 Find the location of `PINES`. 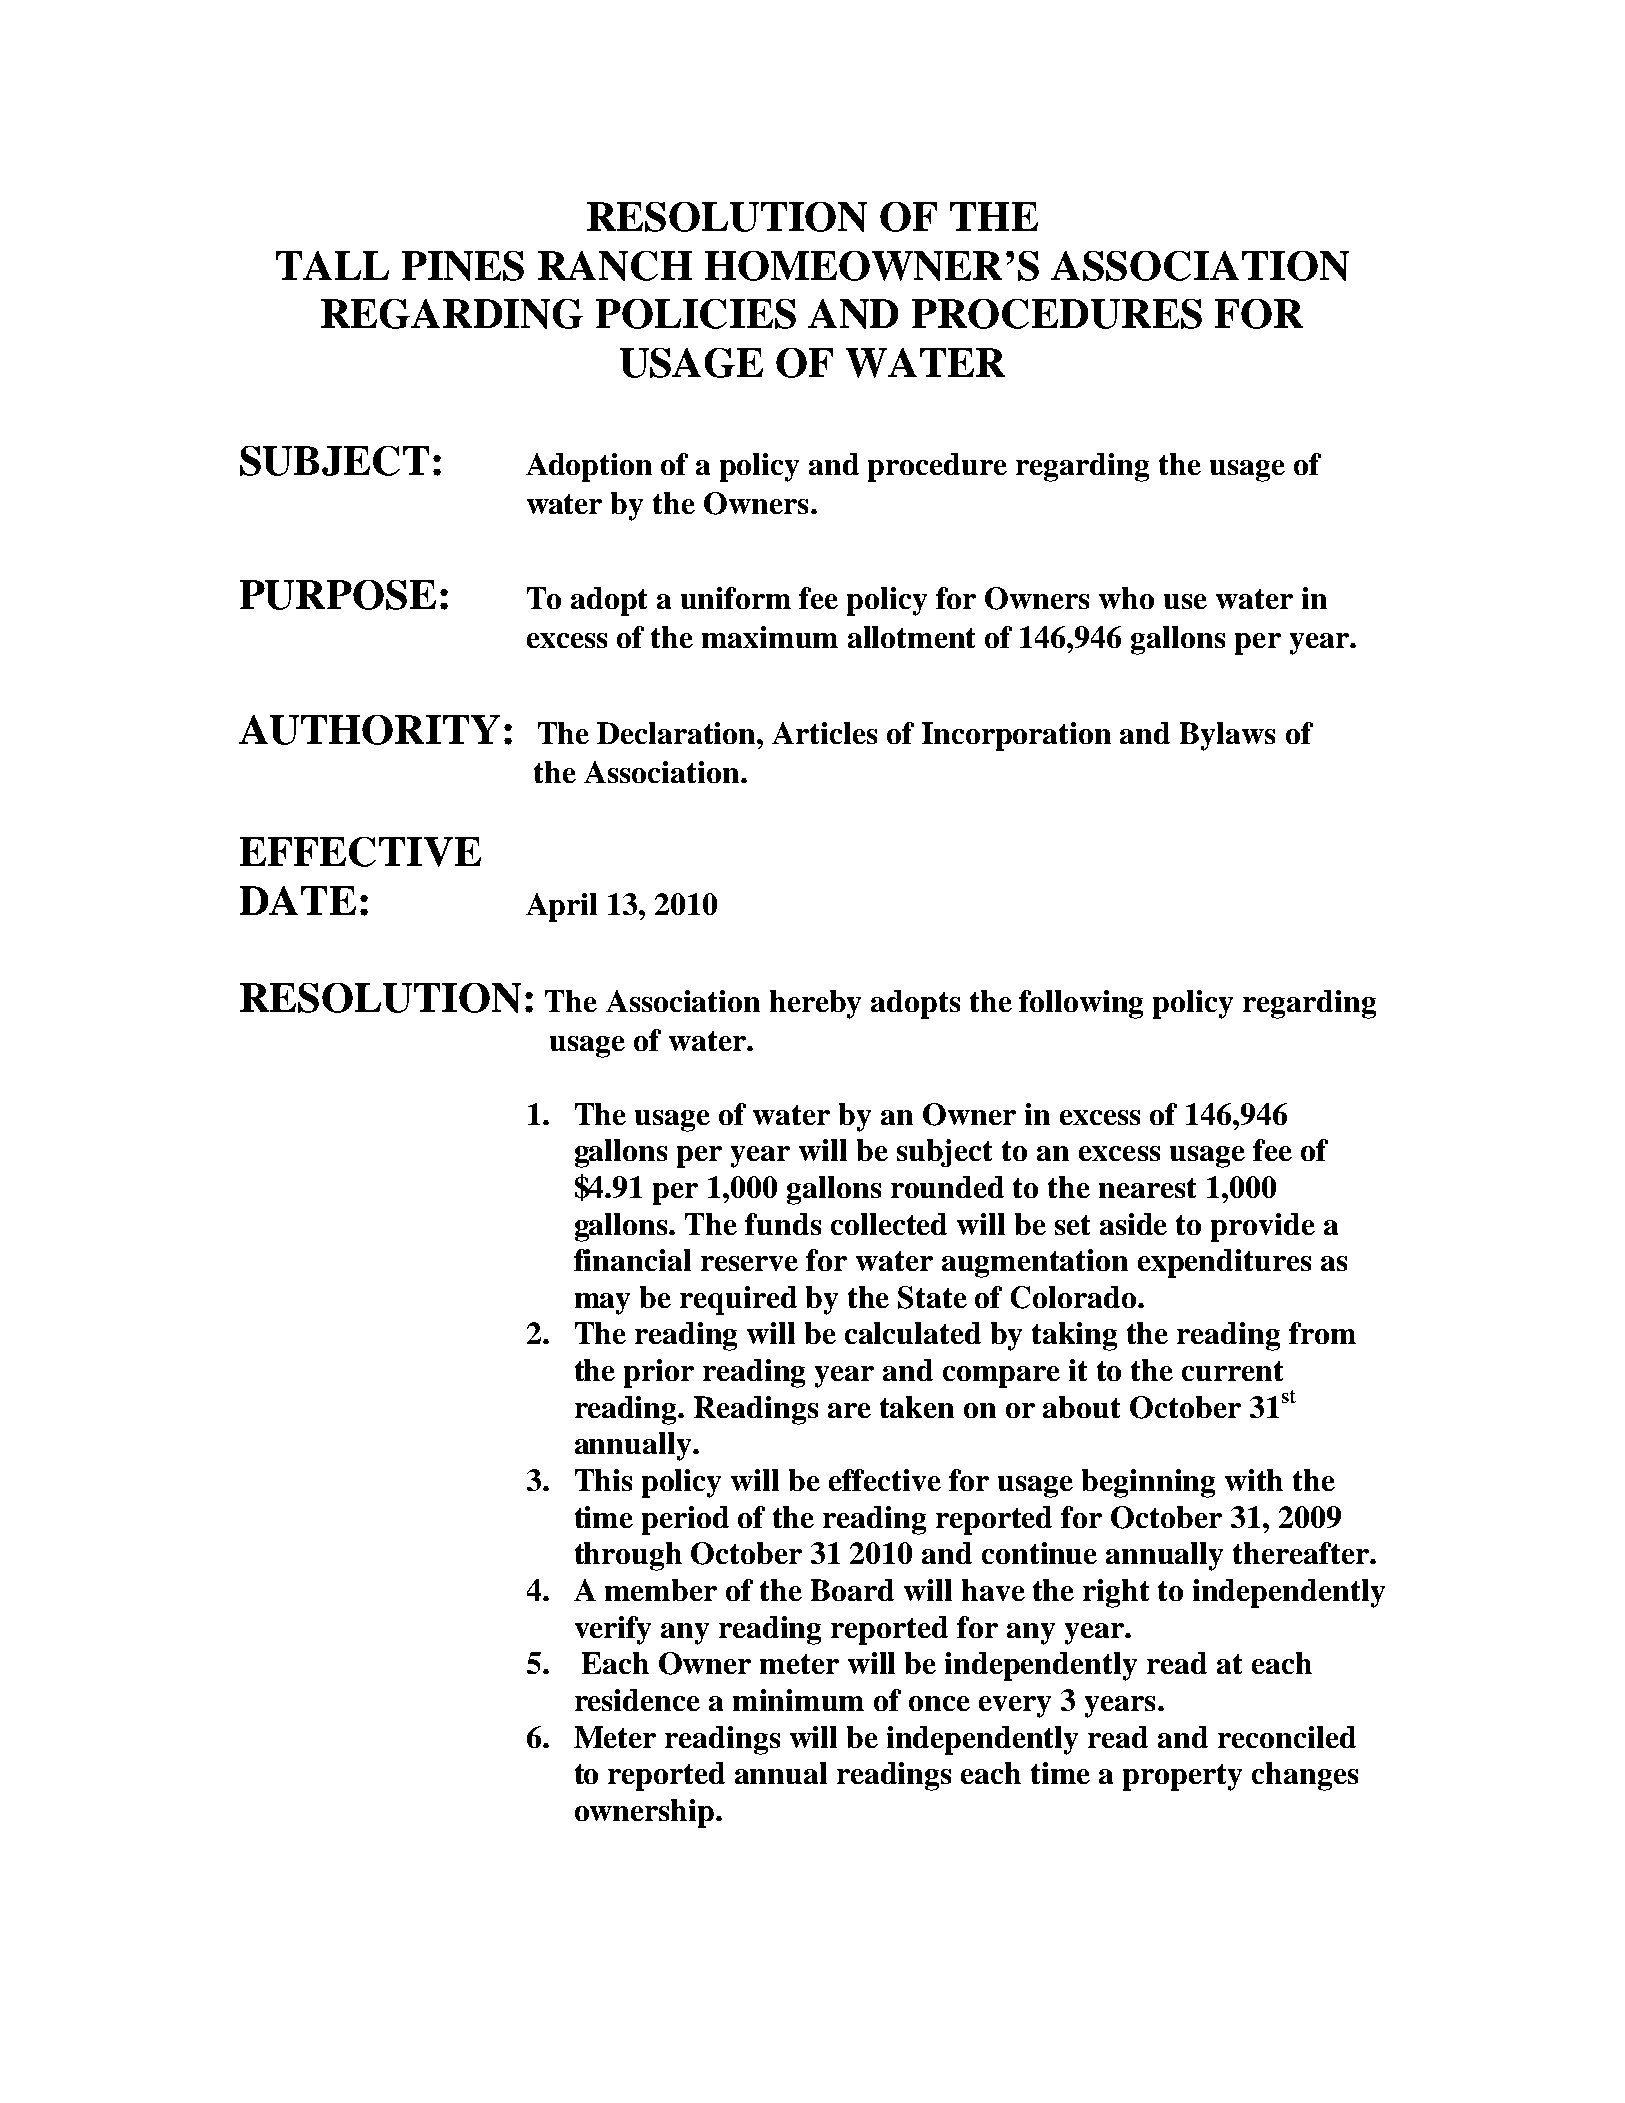

PINES is located at coordinates (463, 266).
